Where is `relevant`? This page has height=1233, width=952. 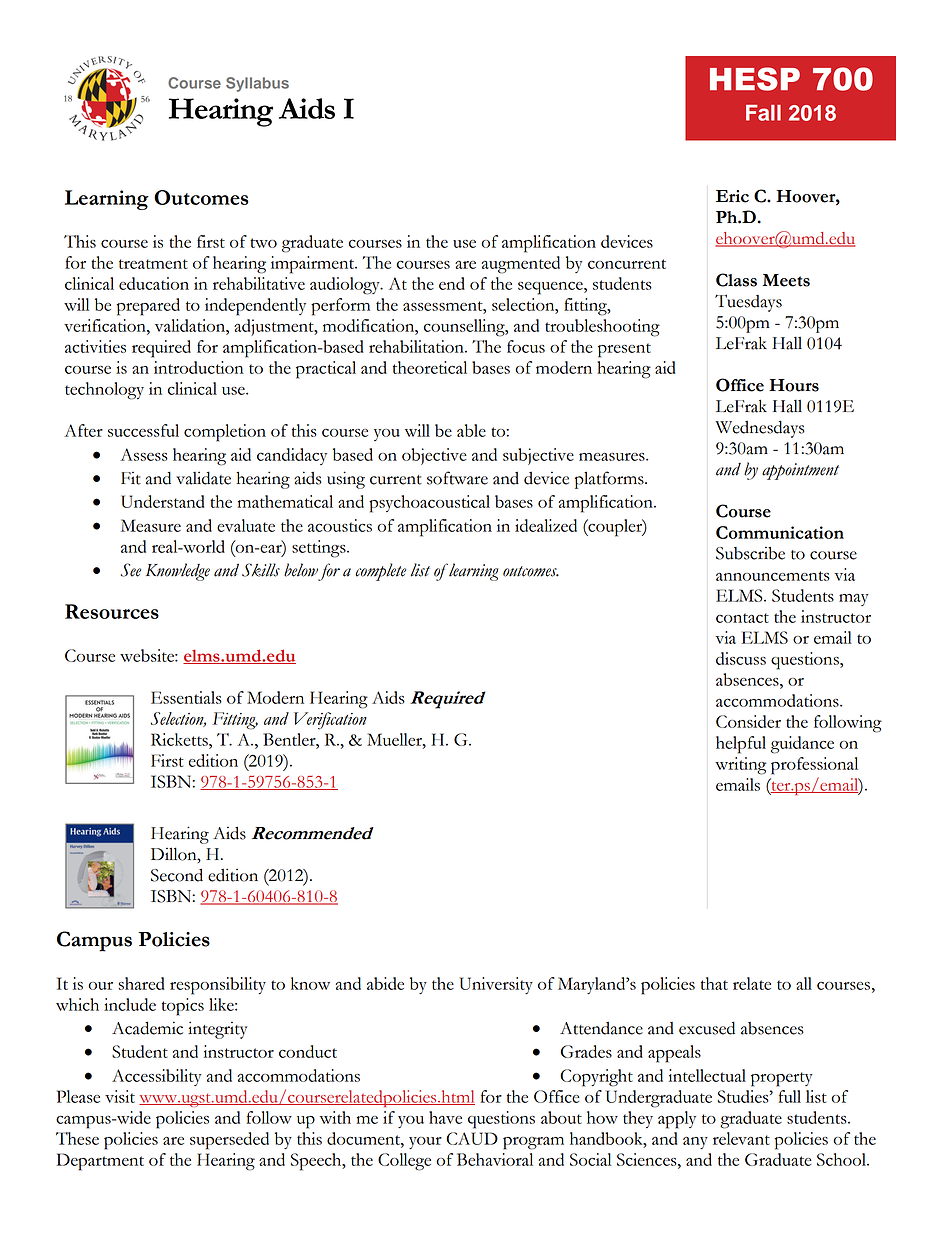 relevant is located at coordinates (741, 1138).
